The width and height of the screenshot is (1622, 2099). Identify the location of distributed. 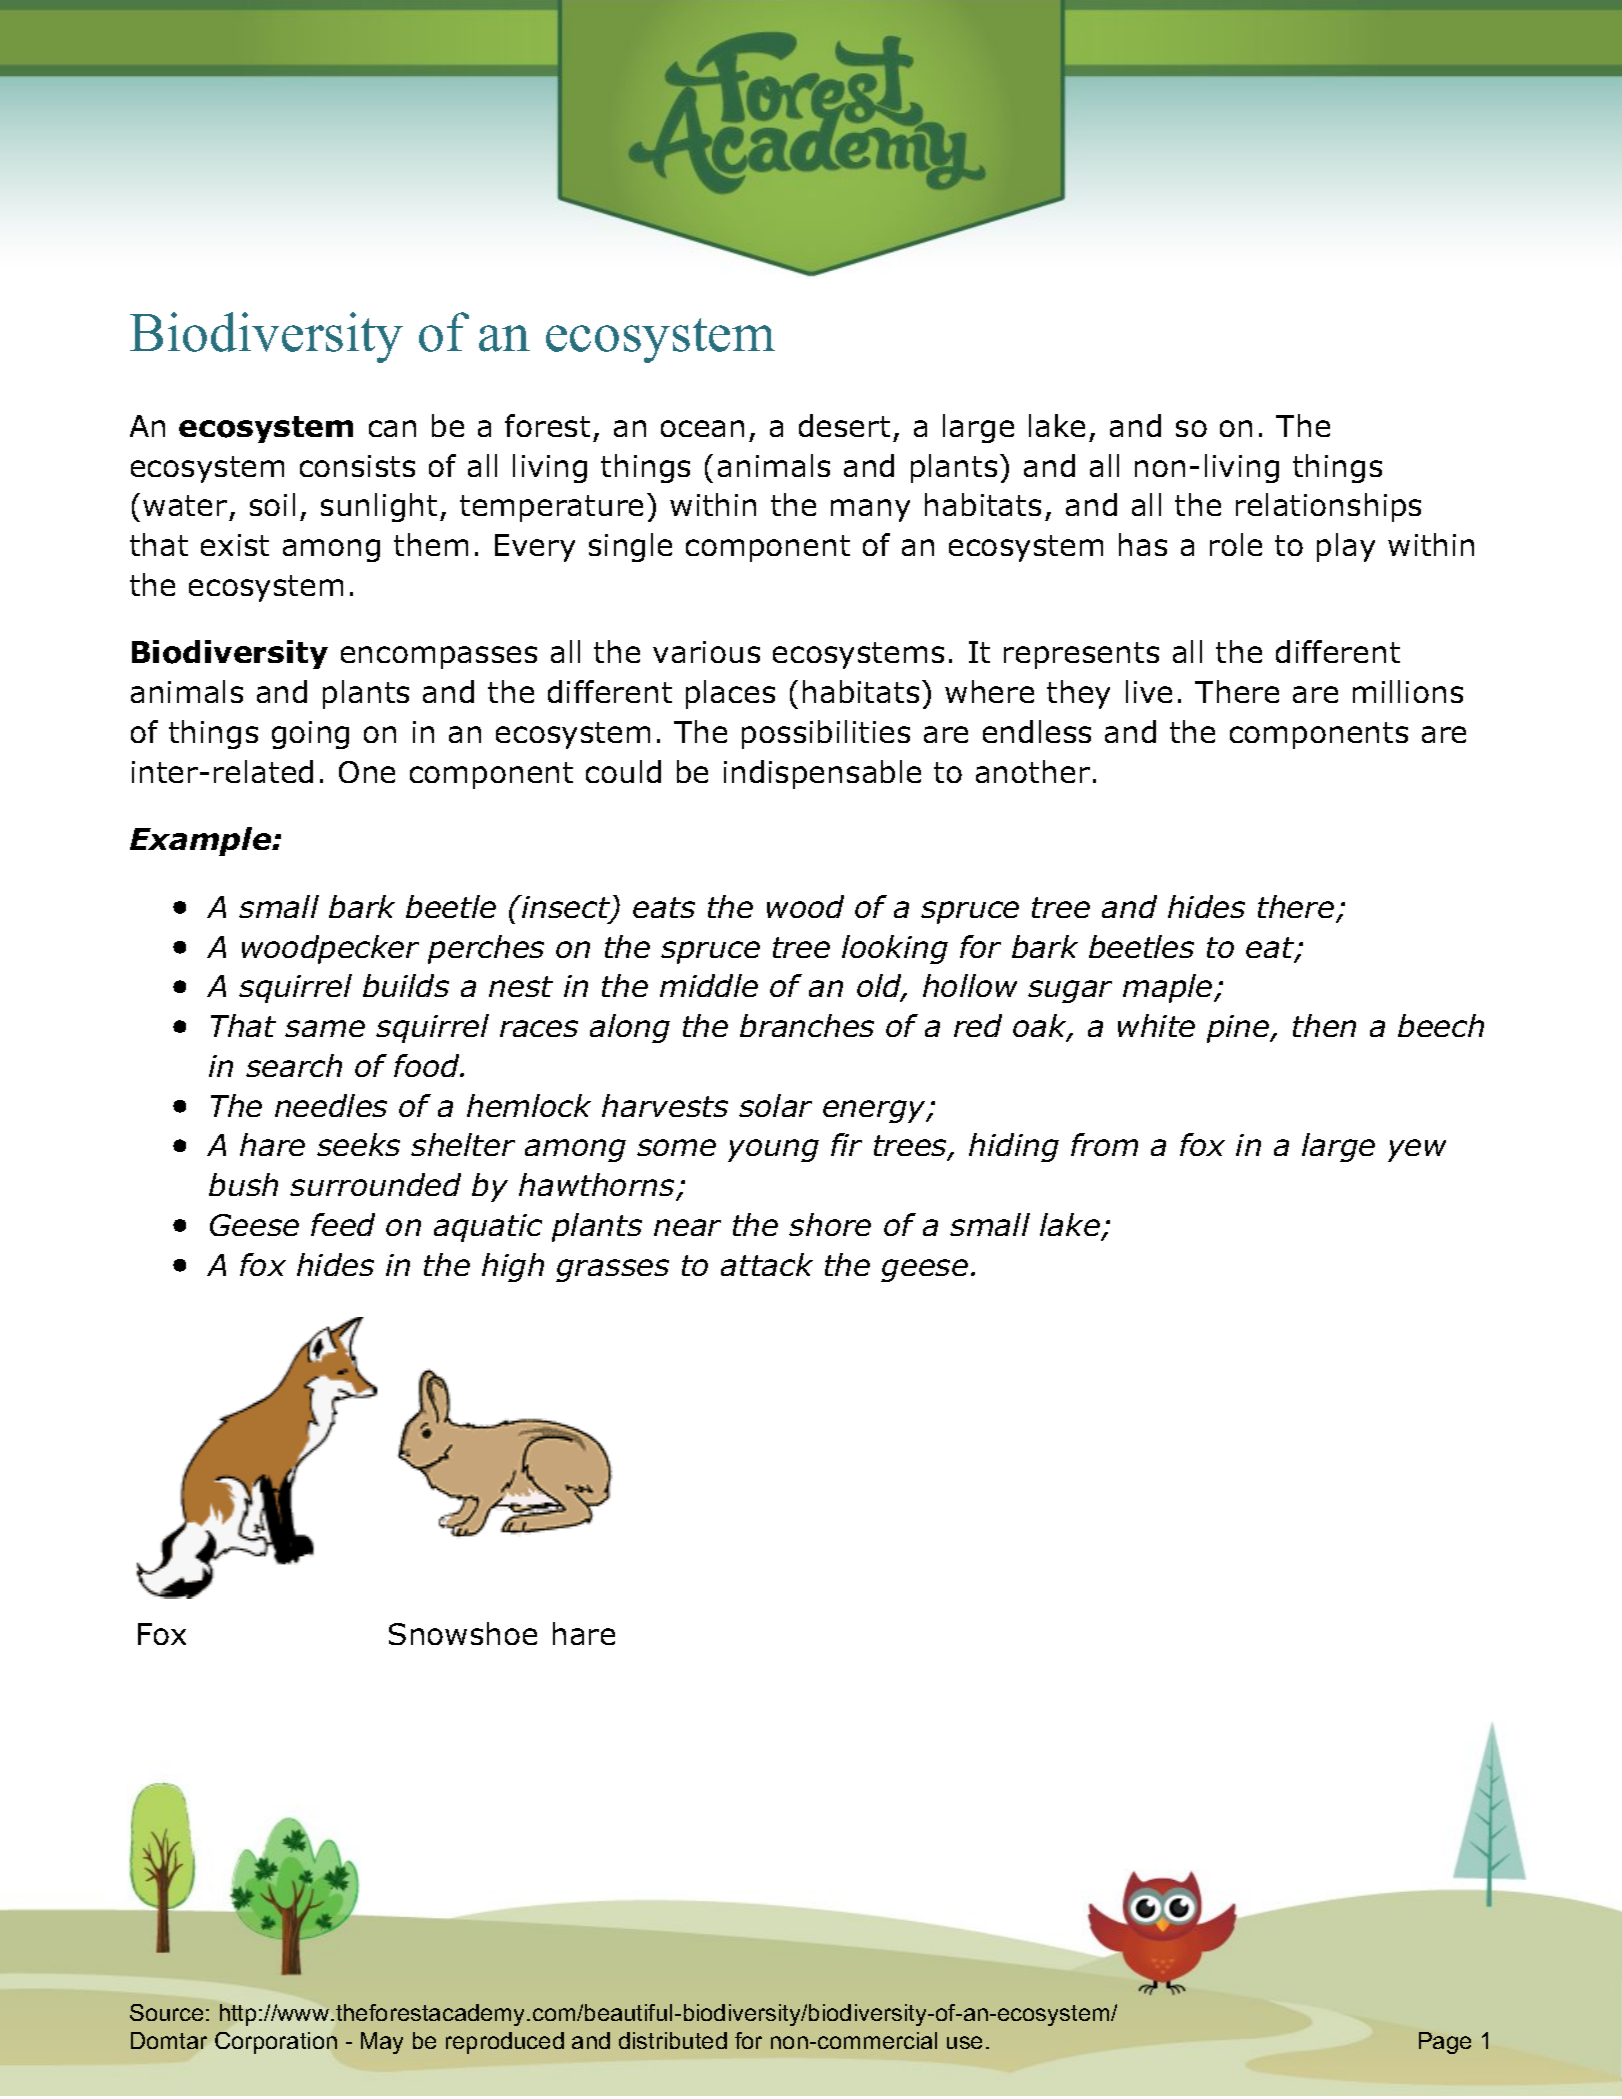
(673, 2040).
